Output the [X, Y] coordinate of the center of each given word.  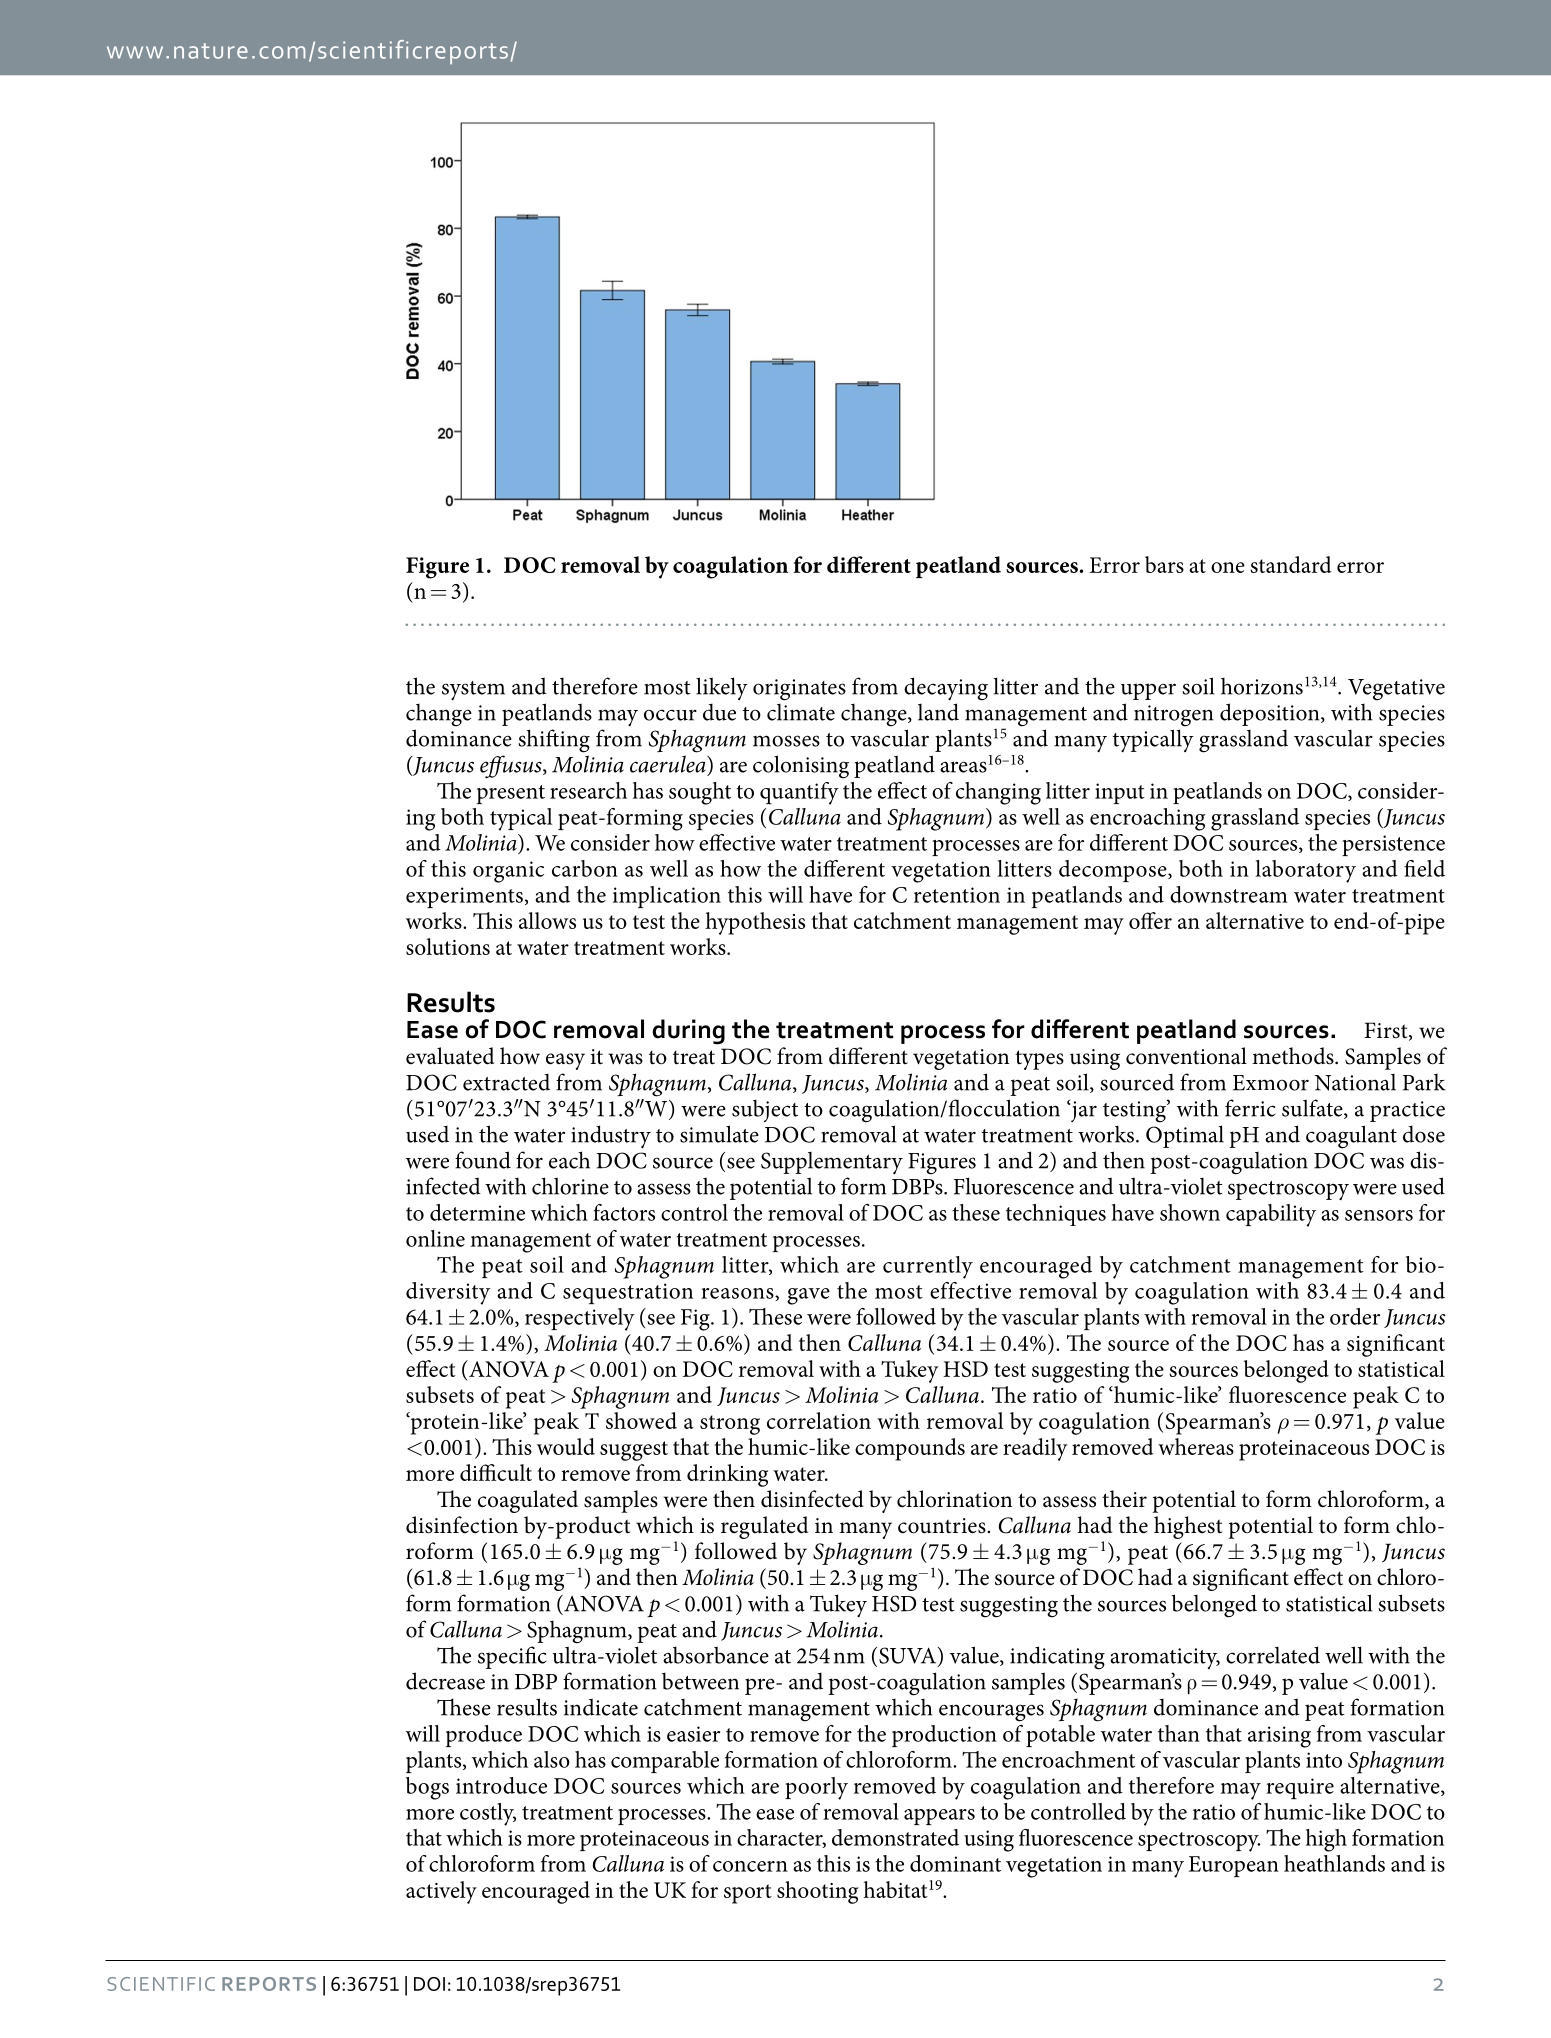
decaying [946, 689]
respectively [580, 1319]
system [473, 690]
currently [928, 1267]
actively [441, 1892]
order [1355, 1316]
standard [1290, 564]
